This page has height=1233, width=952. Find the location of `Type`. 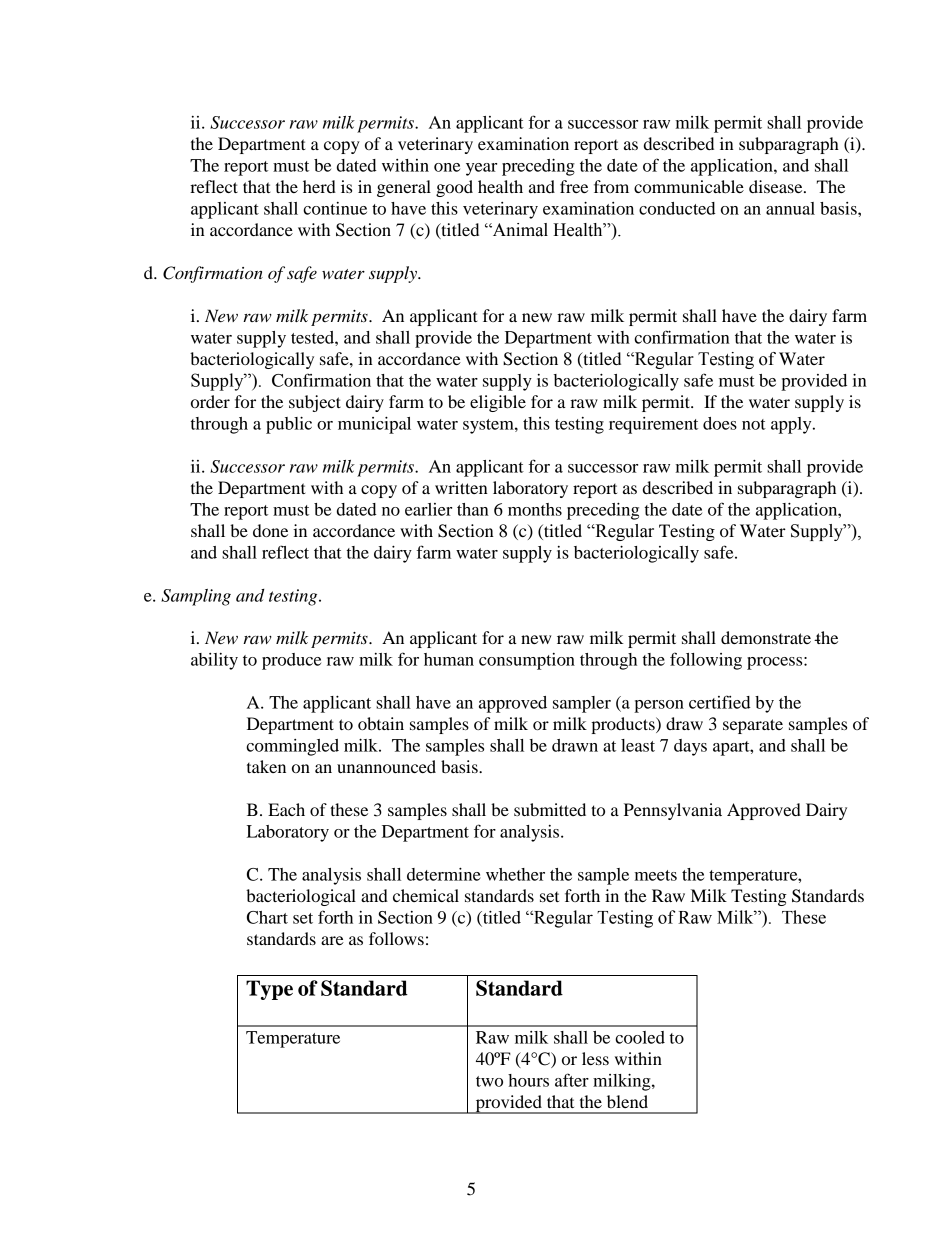

Type is located at coordinates (269, 990).
